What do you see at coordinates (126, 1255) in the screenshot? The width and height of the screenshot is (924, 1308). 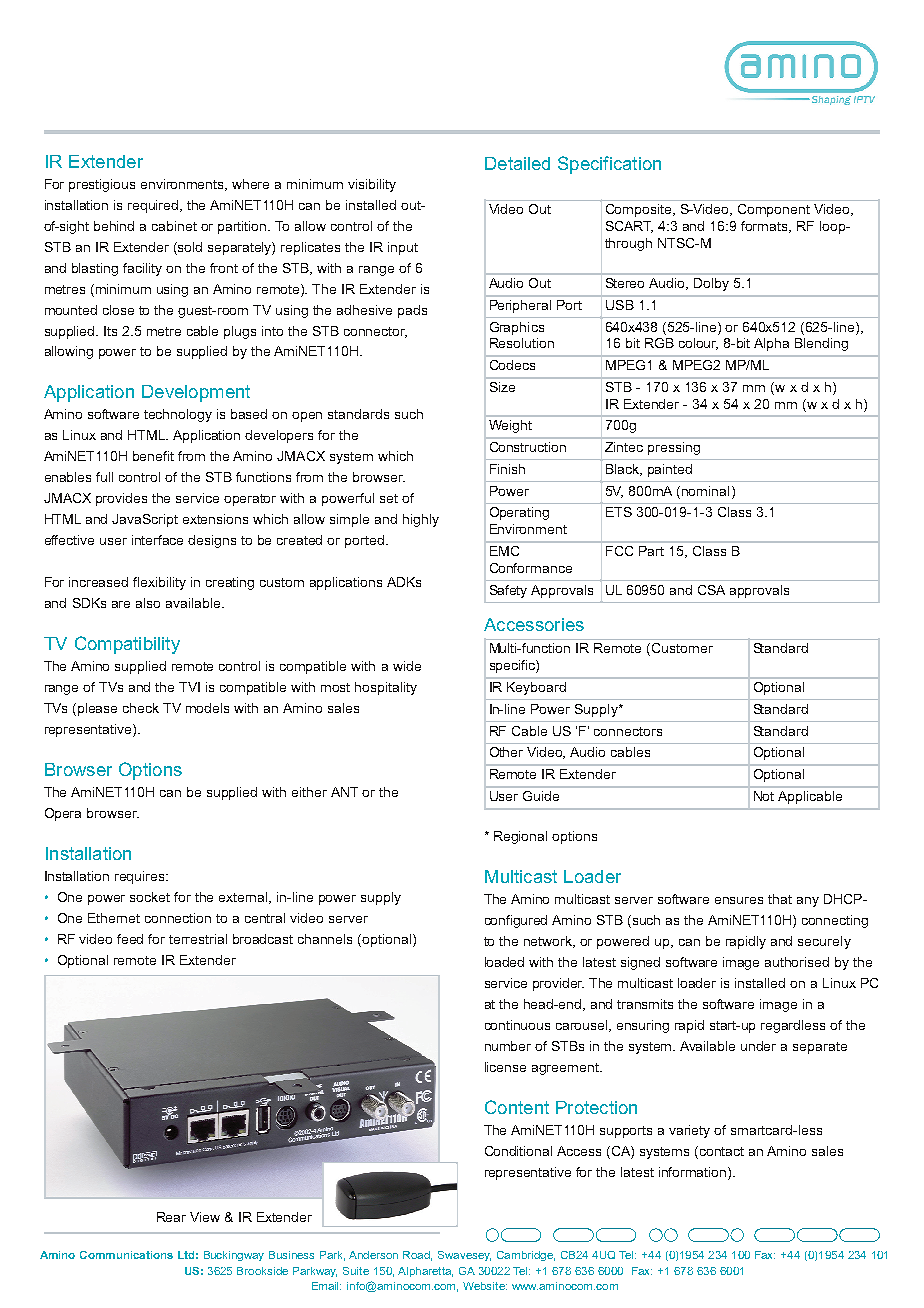 I see `Communications` at bounding box center [126, 1255].
